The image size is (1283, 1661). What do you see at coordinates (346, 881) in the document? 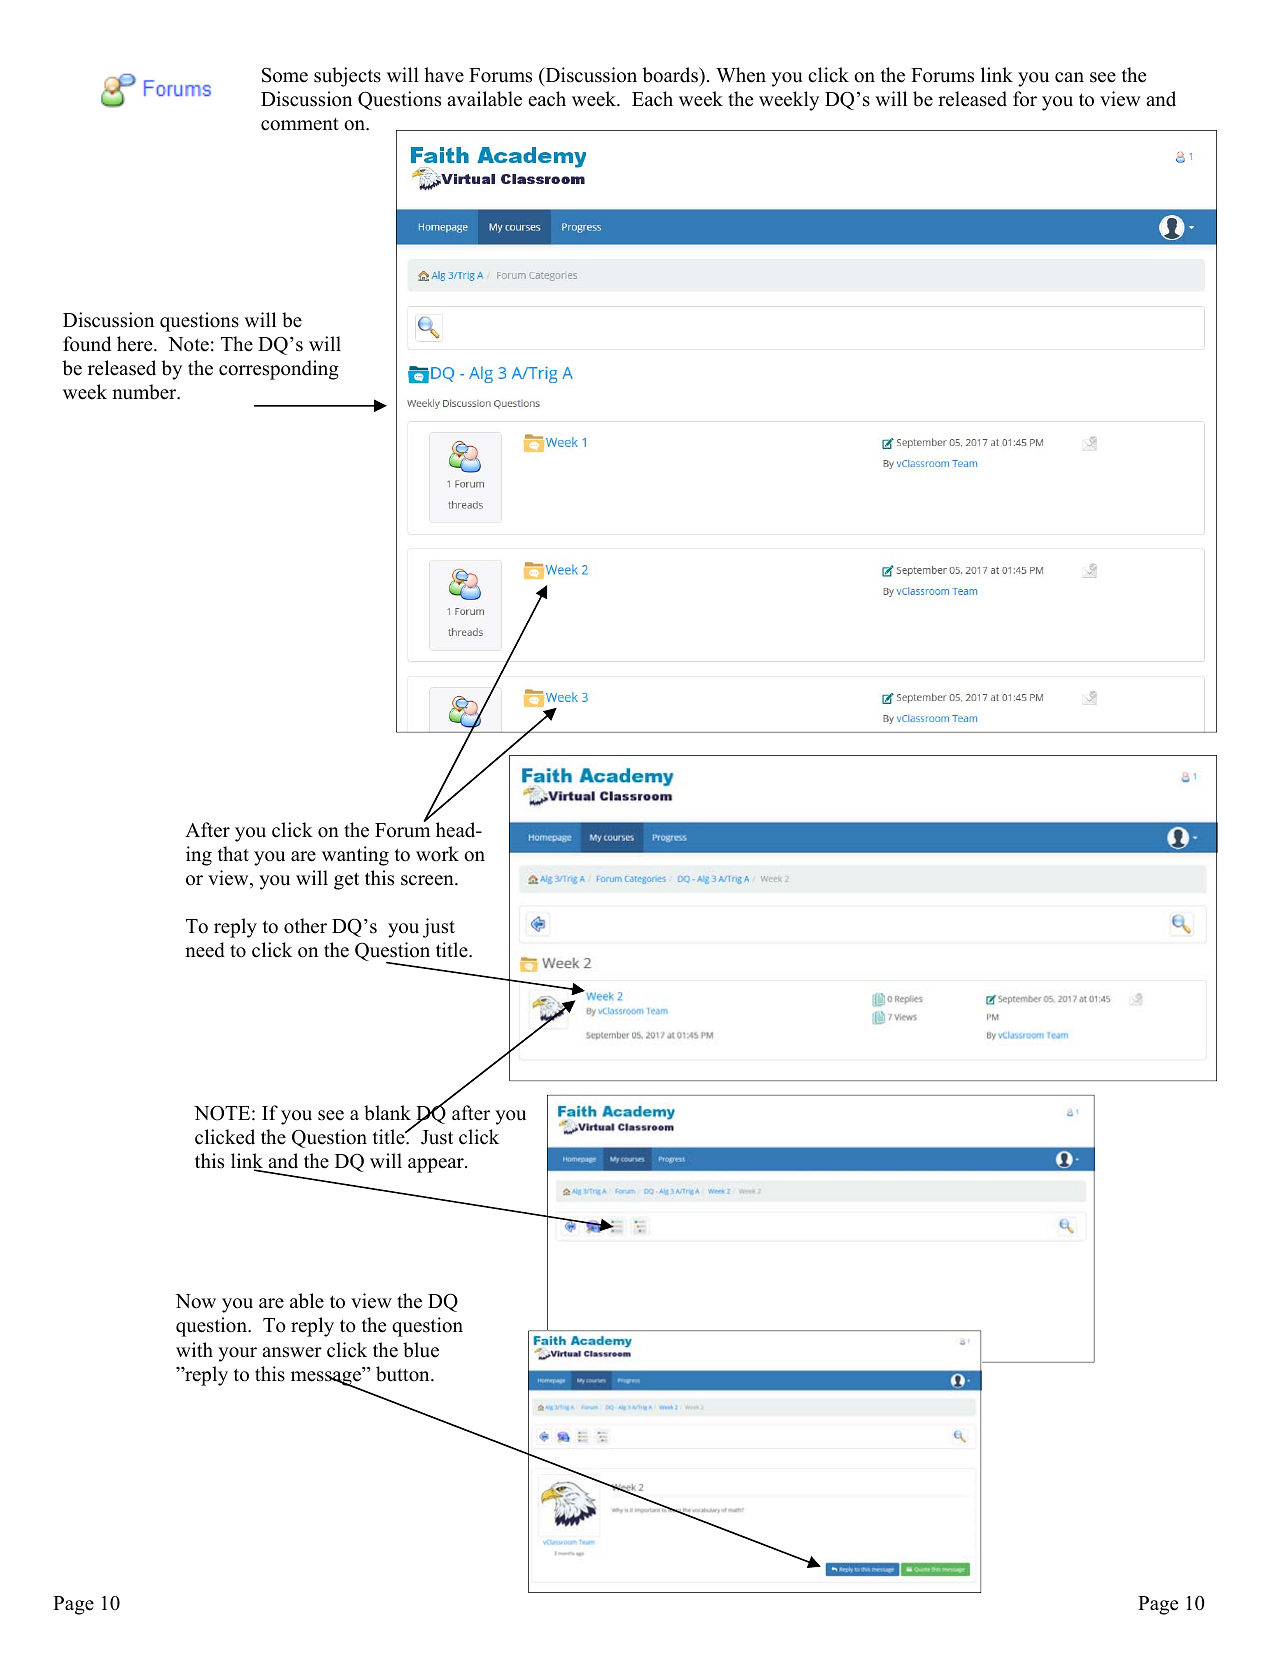
I see `get` at bounding box center [346, 881].
